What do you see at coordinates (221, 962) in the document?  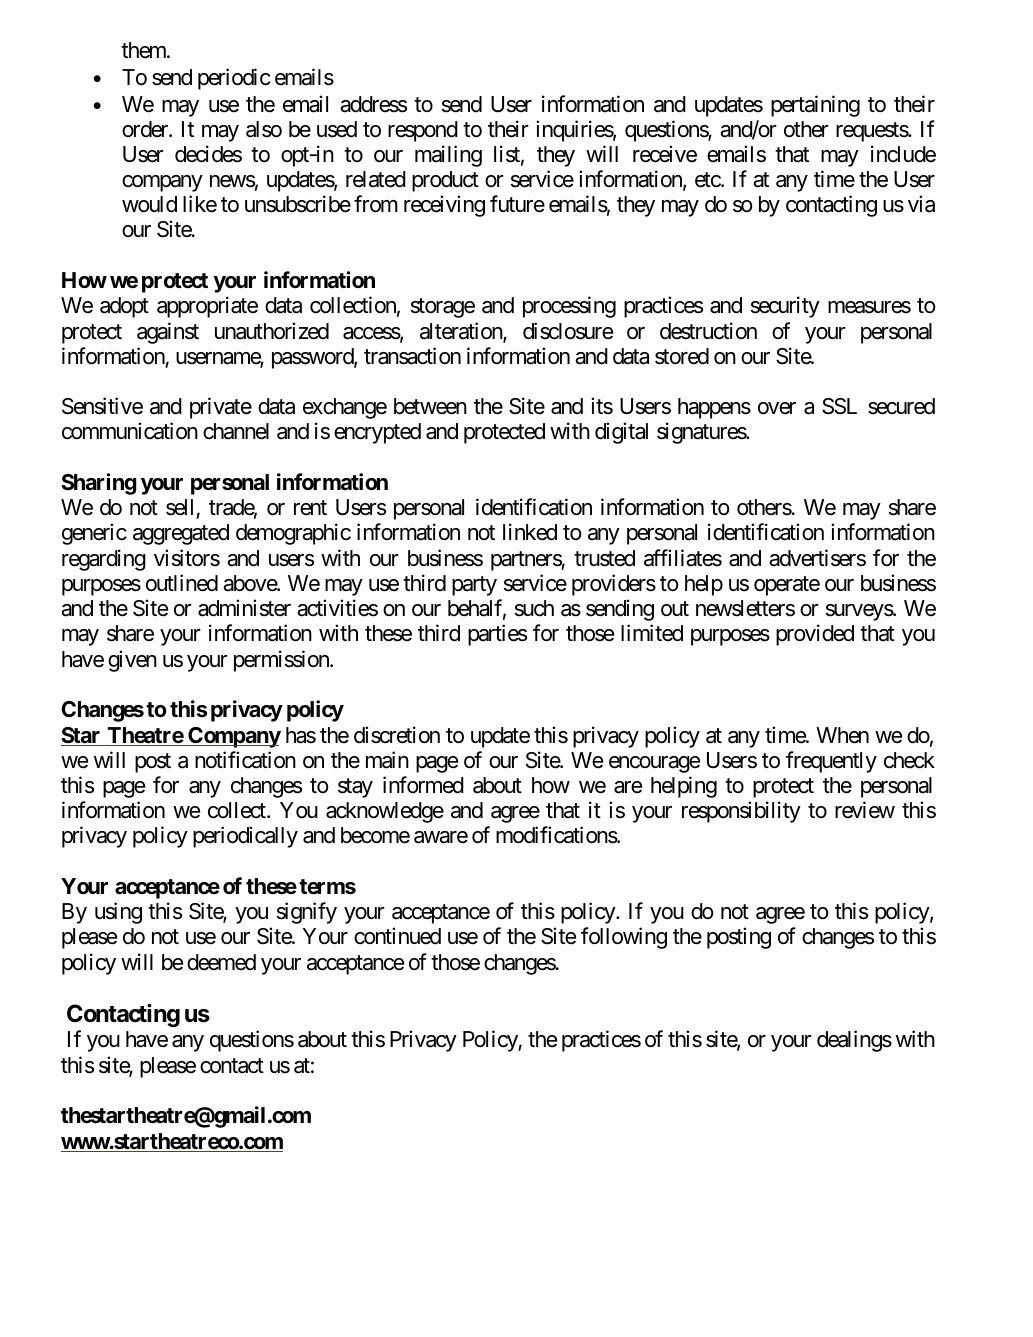 I see `deemed` at bounding box center [221, 962].
